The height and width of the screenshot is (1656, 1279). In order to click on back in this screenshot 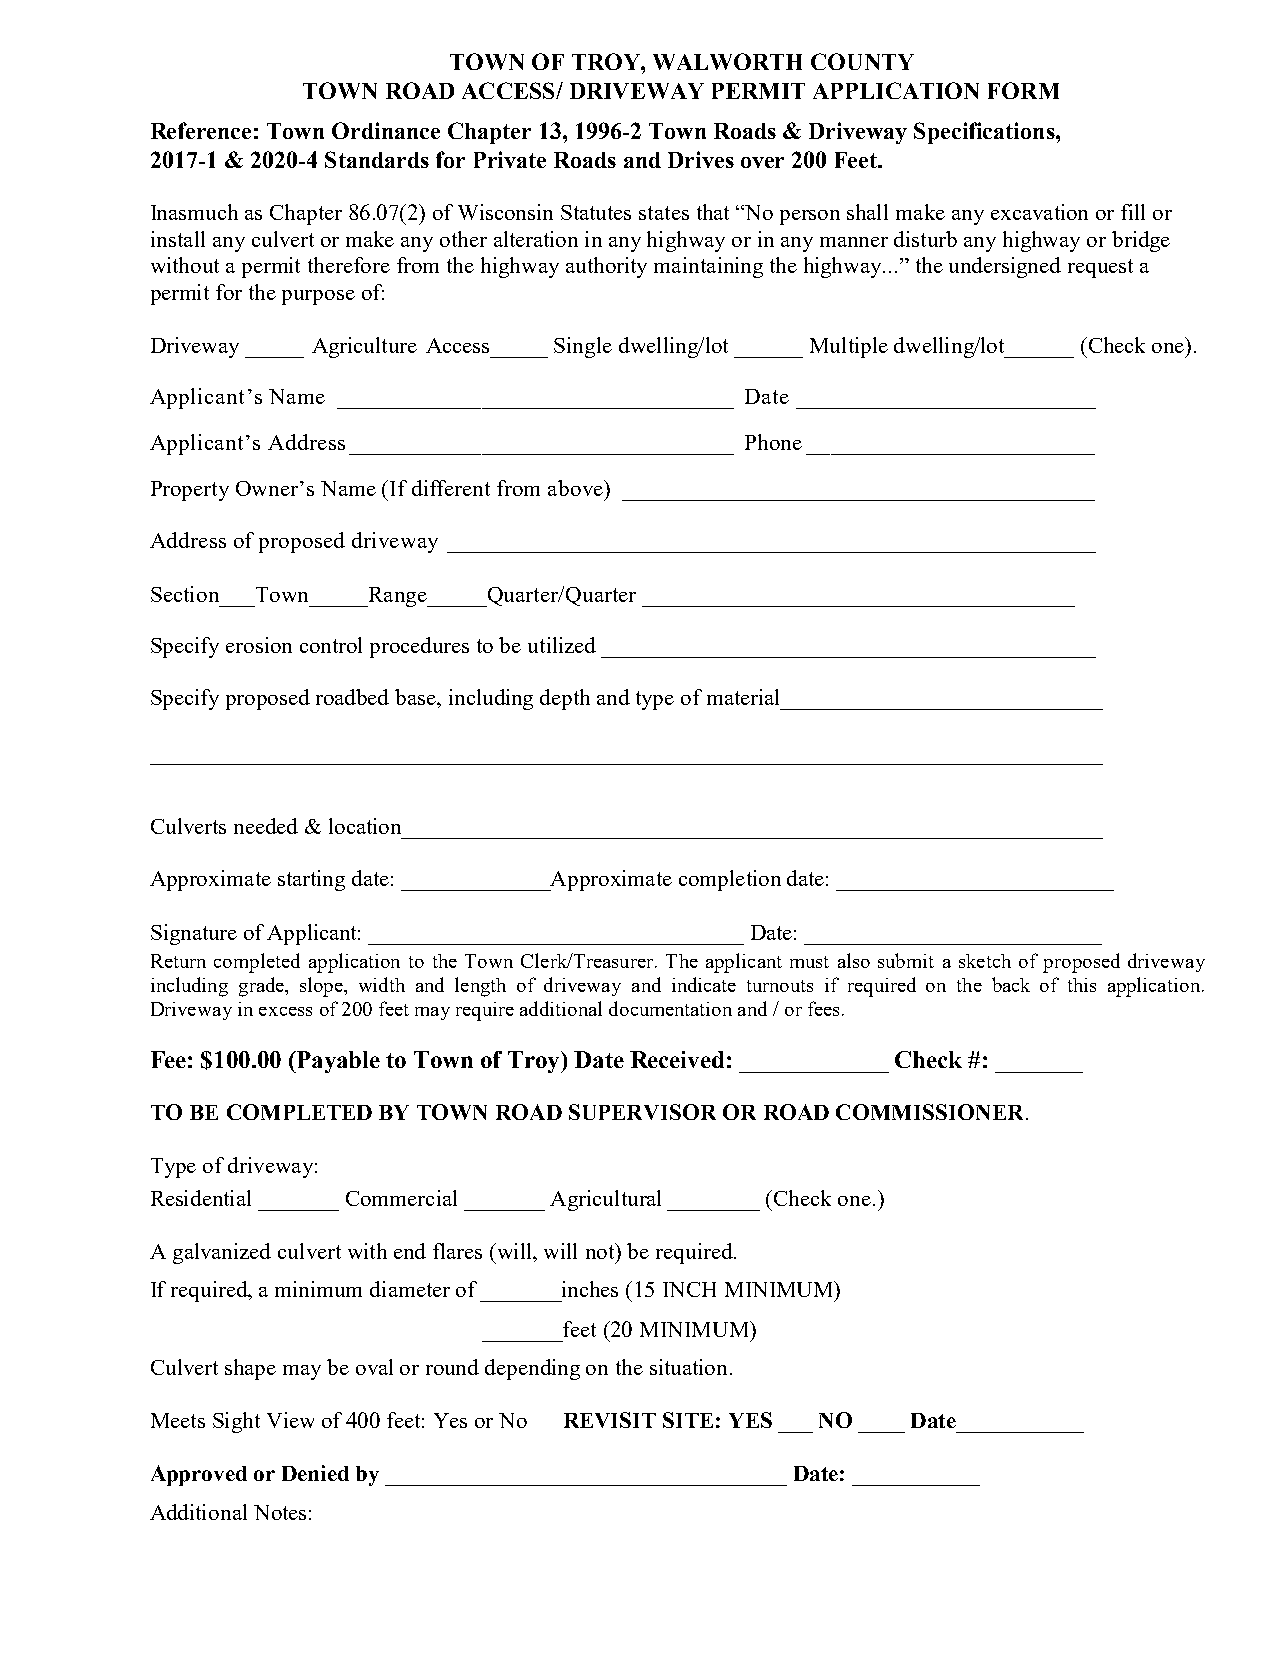, I will do `click(1011, 984)`.
